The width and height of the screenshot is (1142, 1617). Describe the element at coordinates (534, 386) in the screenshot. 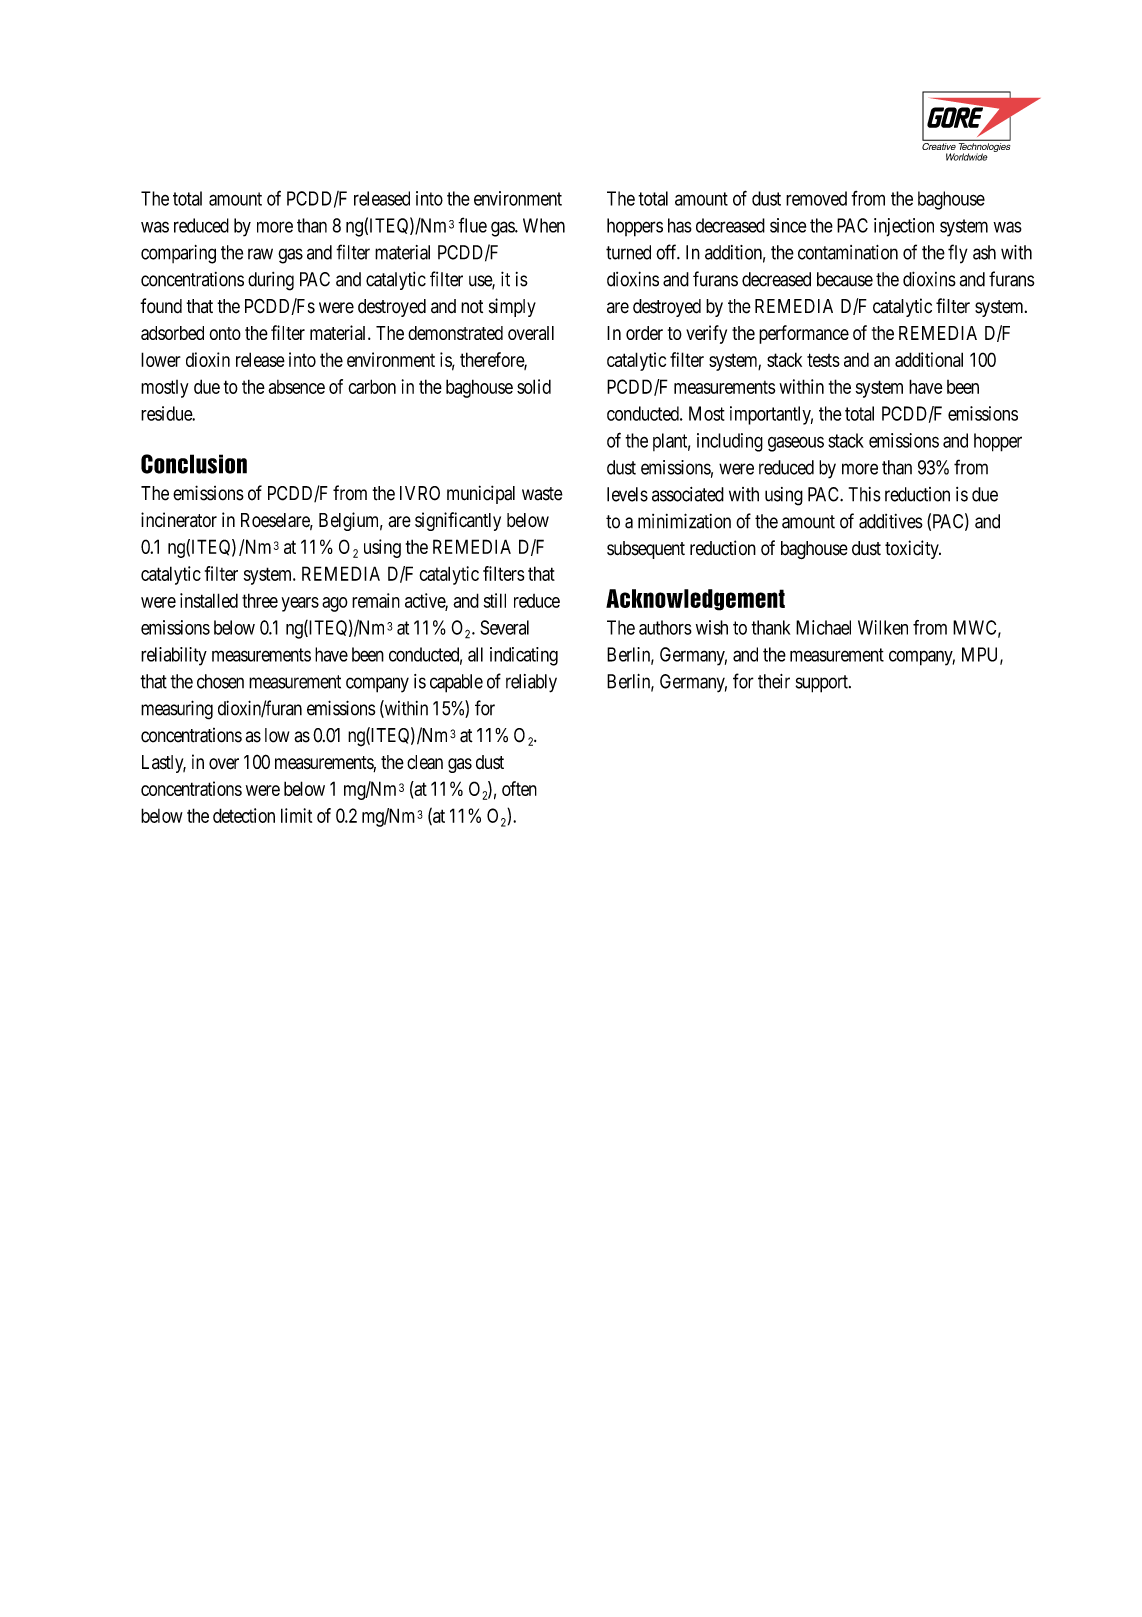

I see `solid` at that location.
